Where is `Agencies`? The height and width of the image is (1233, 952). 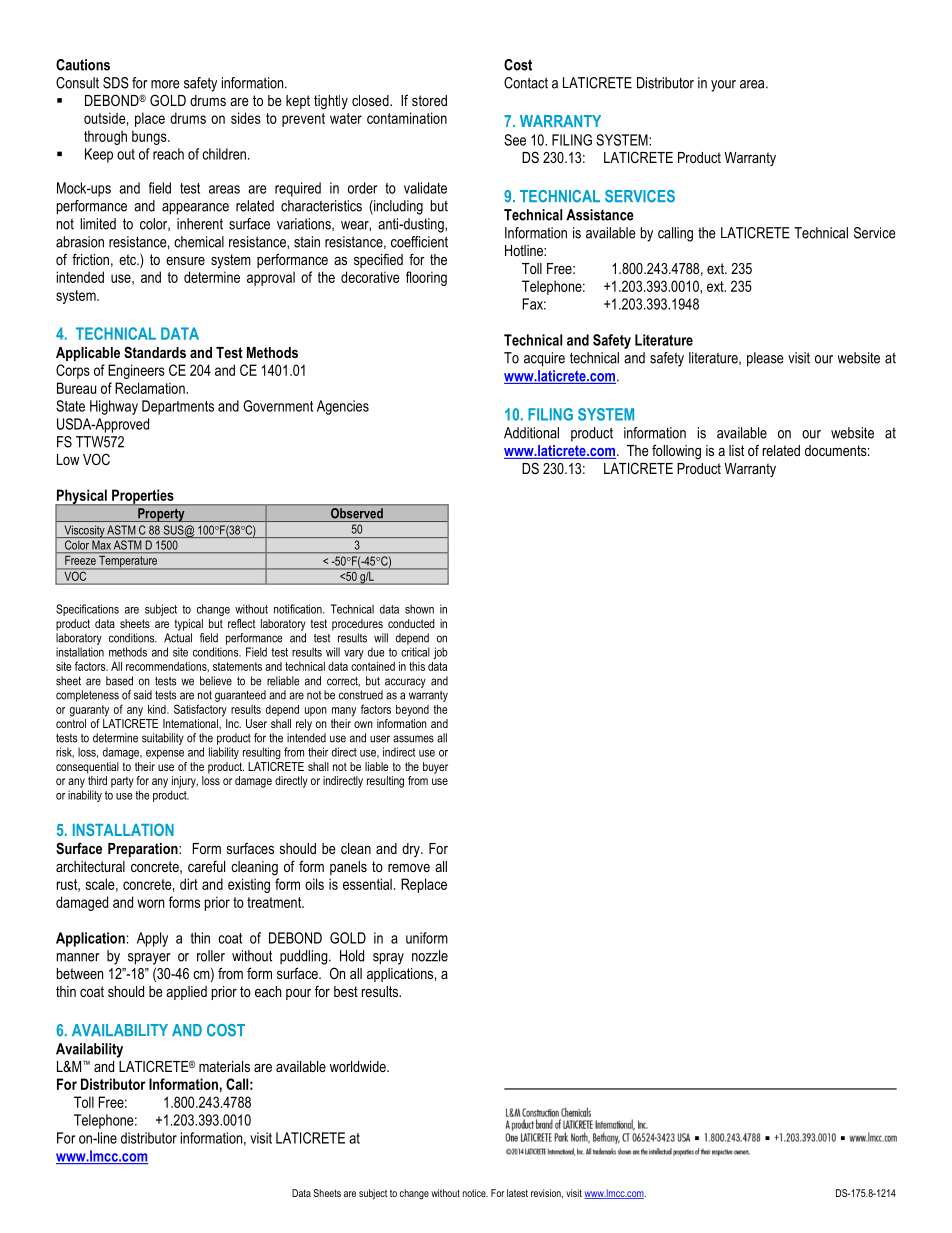
Agencies is located at coordinates (343, 407).
